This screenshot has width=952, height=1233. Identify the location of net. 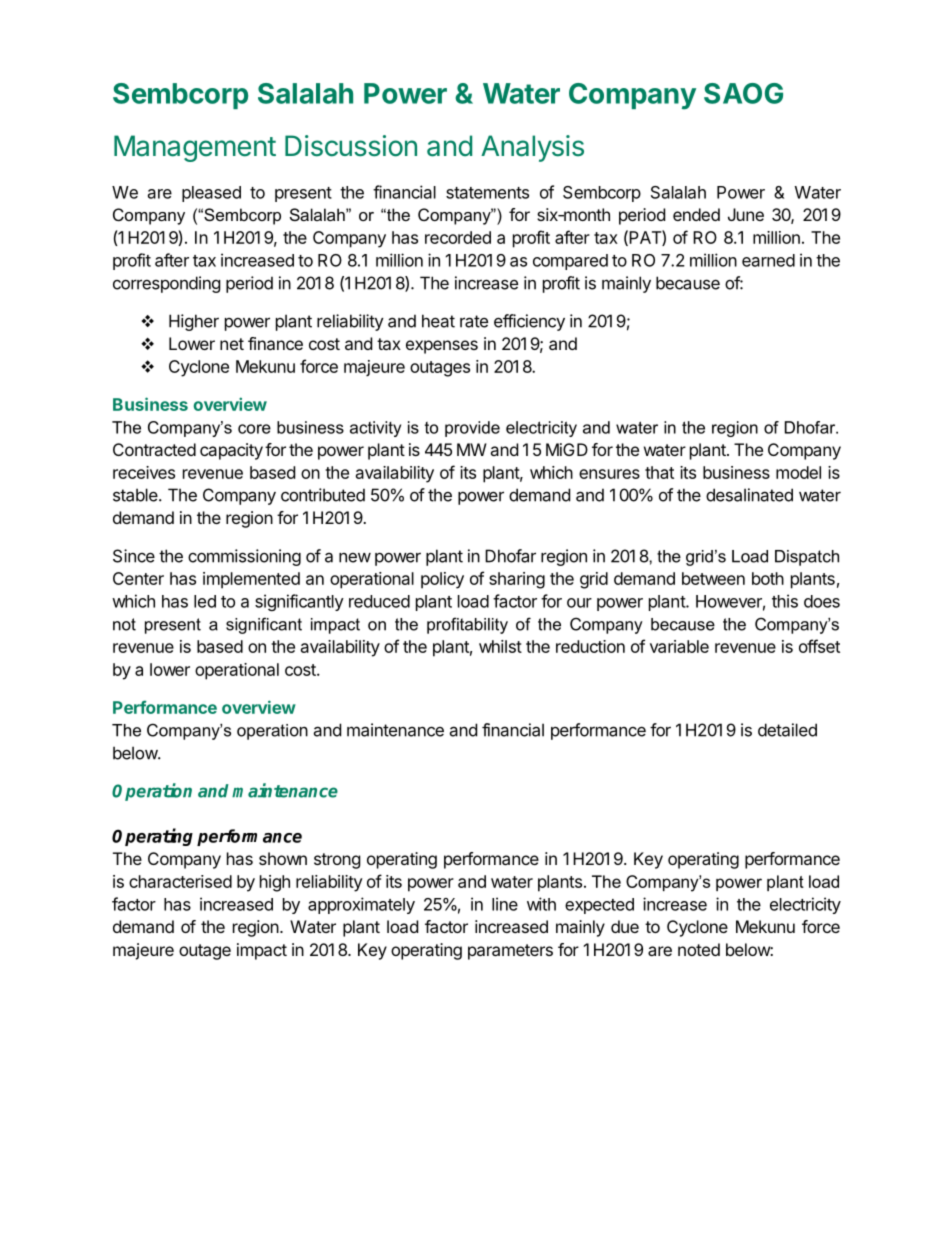
(232, 344).
